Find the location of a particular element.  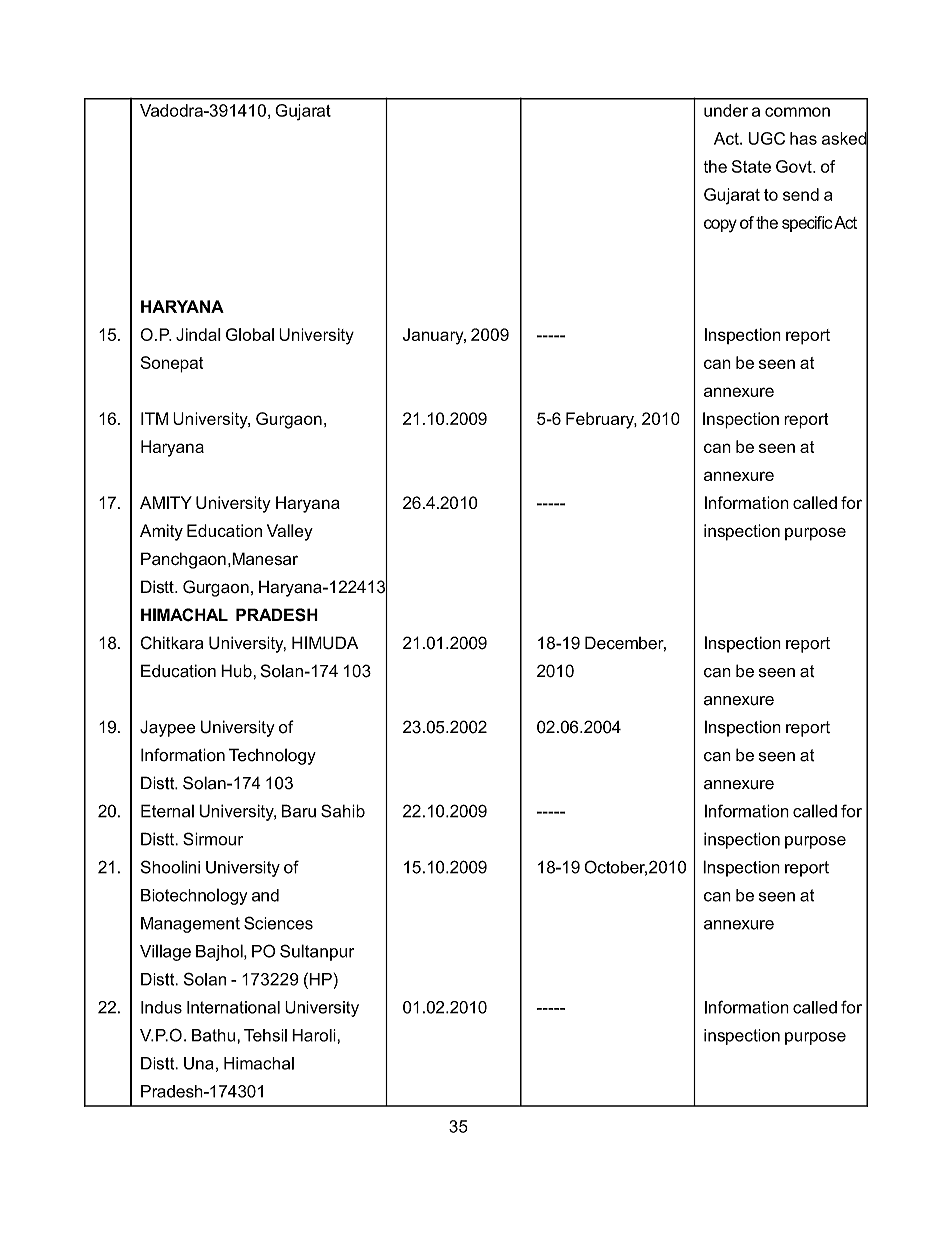

copy is located at coordinates (720, 226).
